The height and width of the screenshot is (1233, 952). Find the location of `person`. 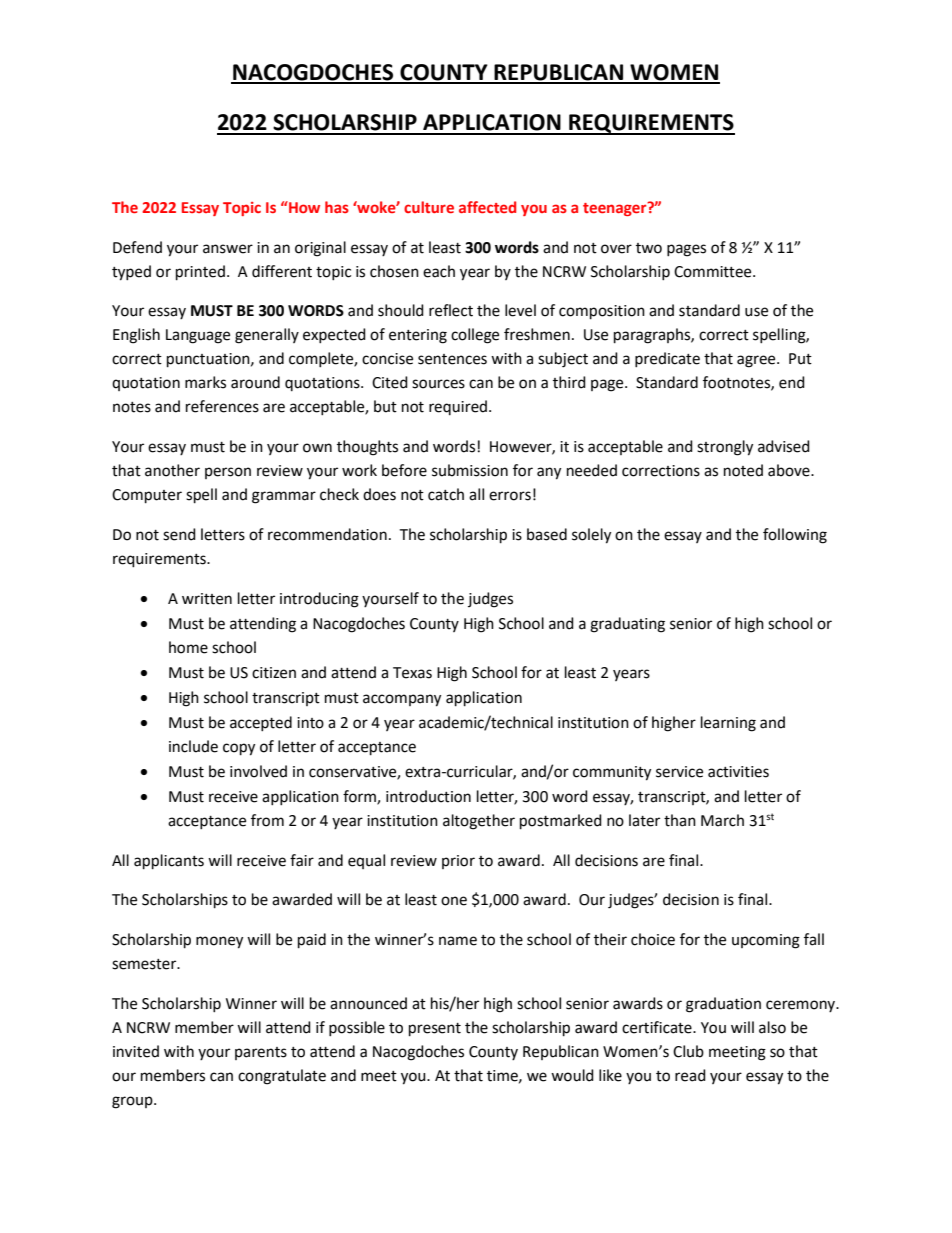

person is located at coordinates (228, 473).
